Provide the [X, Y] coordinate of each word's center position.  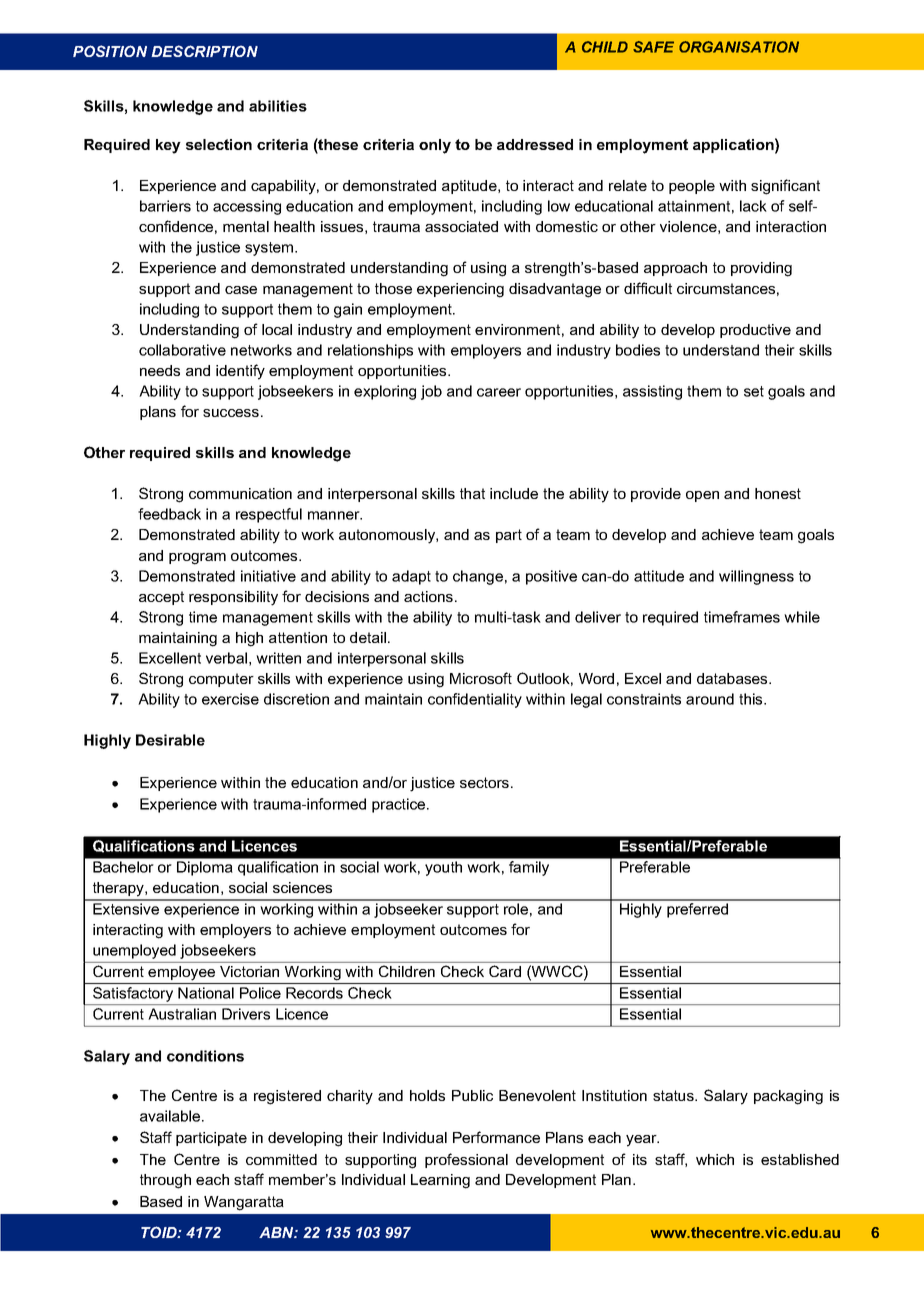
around [710, 699]
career [499, 392]
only [435, 146]
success [231, 413]
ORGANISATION [739, 47]
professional [466, 1160]
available [171, 1116]
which [715, 1159]
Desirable [170, 740]
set [754, 391]
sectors [486, 782]
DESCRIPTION [204, 51]
